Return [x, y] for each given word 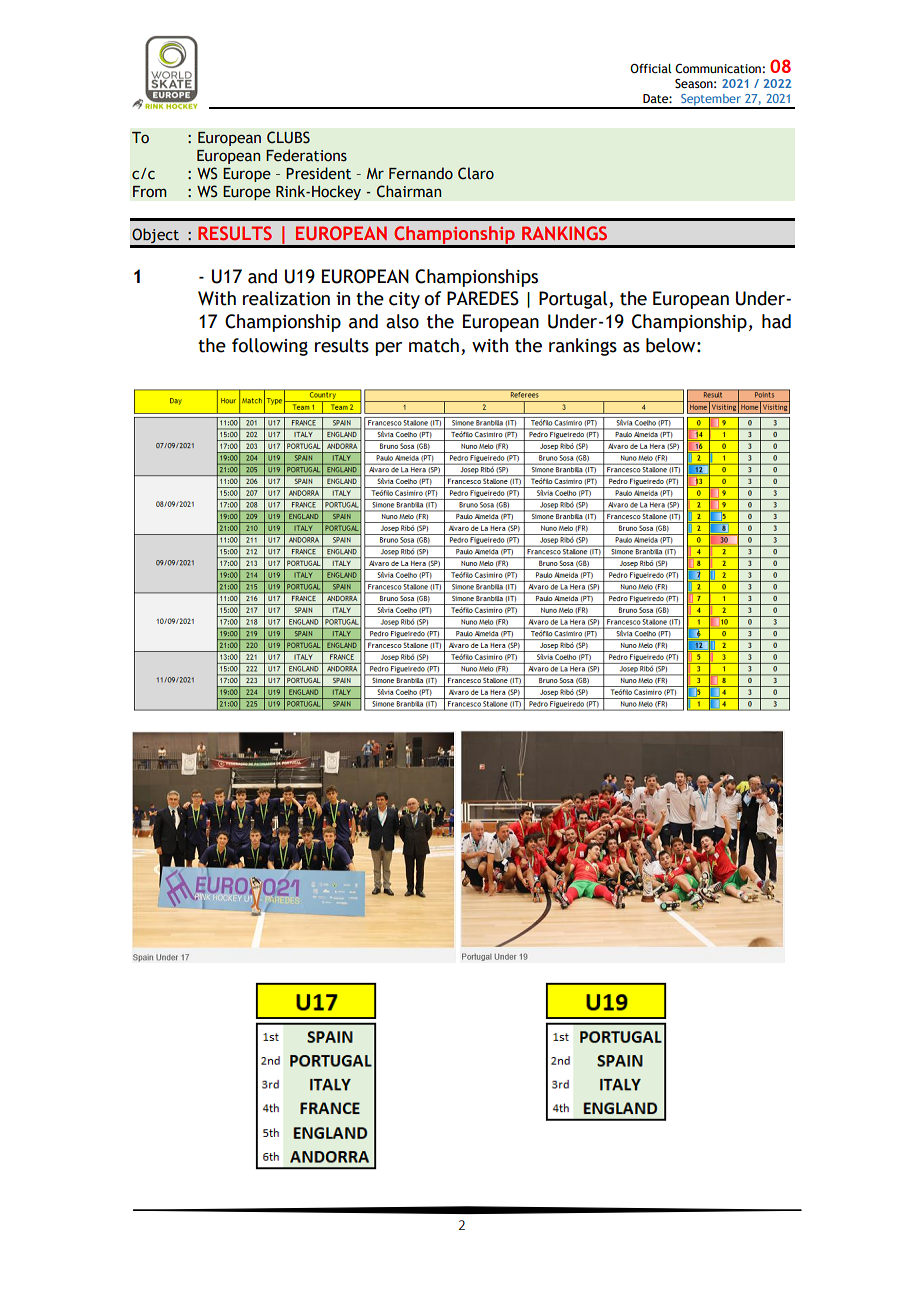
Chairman [409, 191]
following [270, 347]
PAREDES [483, 298]
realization [286, 298]
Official [651, 68]
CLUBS [288, 137]
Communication [718, 69]
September [711, 101]
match [434, 345]
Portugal [574, 300]
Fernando [421, 173]
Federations [306, 155]
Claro [476, 173]
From [150, 192]
